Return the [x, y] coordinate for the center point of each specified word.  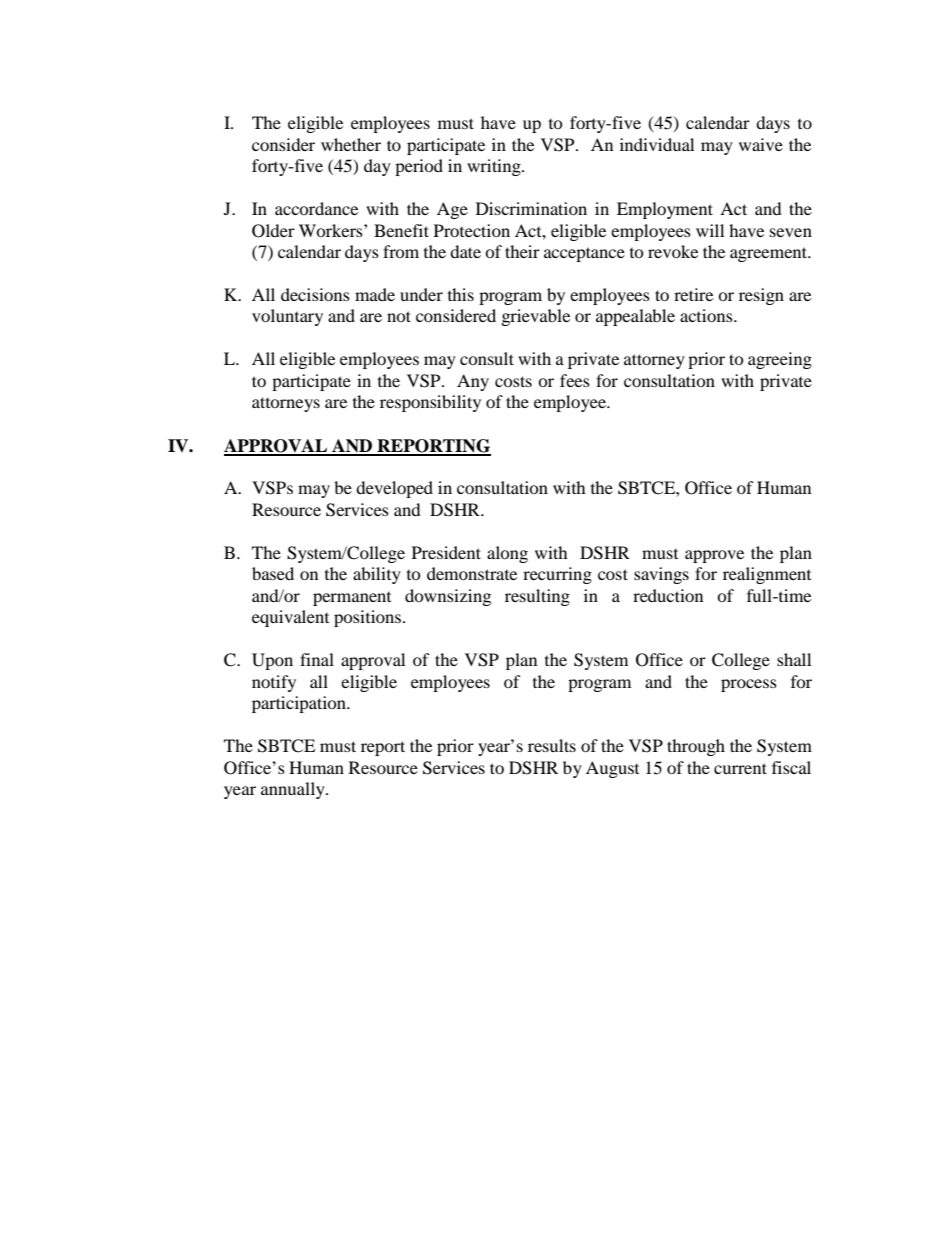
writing [495, 167]
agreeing [780, 360]
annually [294, 790]
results [552, 745]
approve [714, 556]
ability [377, 575]
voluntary [287, 317]
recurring [557, 575]
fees [575, 380]
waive [761, 144]
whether [351, 144]
